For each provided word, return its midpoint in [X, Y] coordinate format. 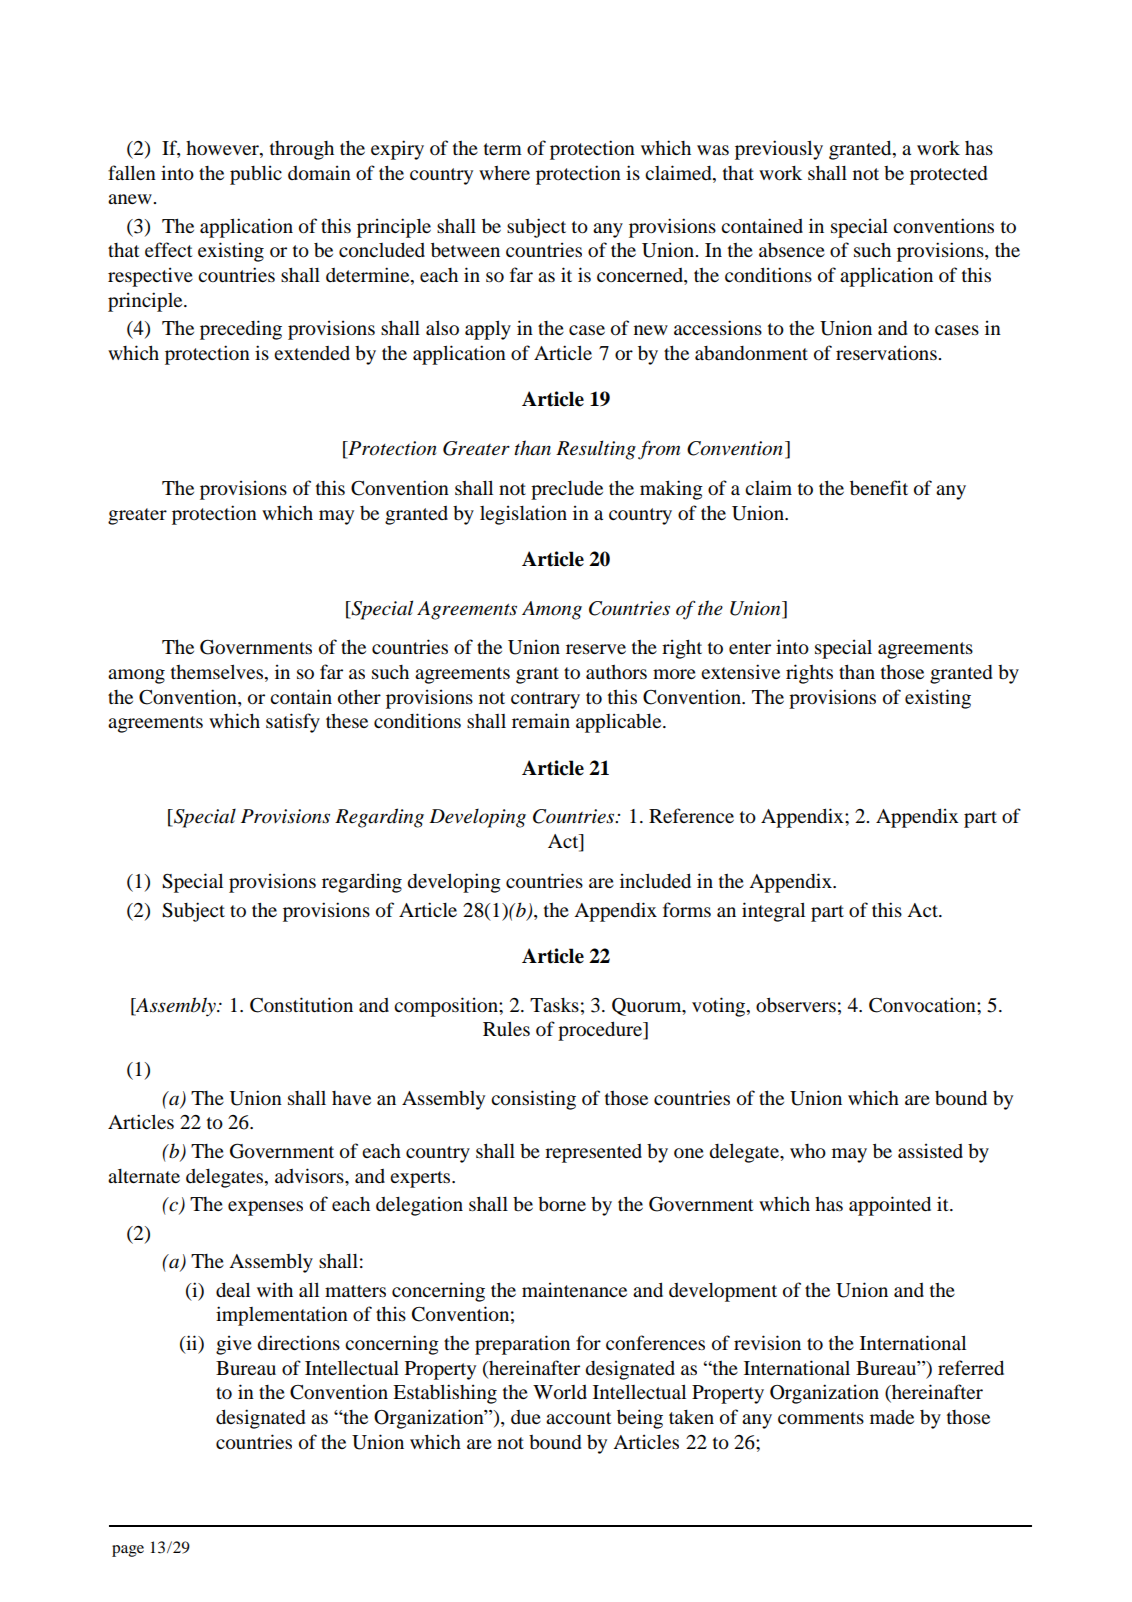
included [655, 881]
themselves [218, 673]
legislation [523, 515]
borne [562, 1204]
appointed [890, 1206]
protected [949, 175]
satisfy [293, 723]
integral [773, 912]
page [128, 1551]
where [504, 173]
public [256, 175]
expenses [265, 1208]
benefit [879, 488]
